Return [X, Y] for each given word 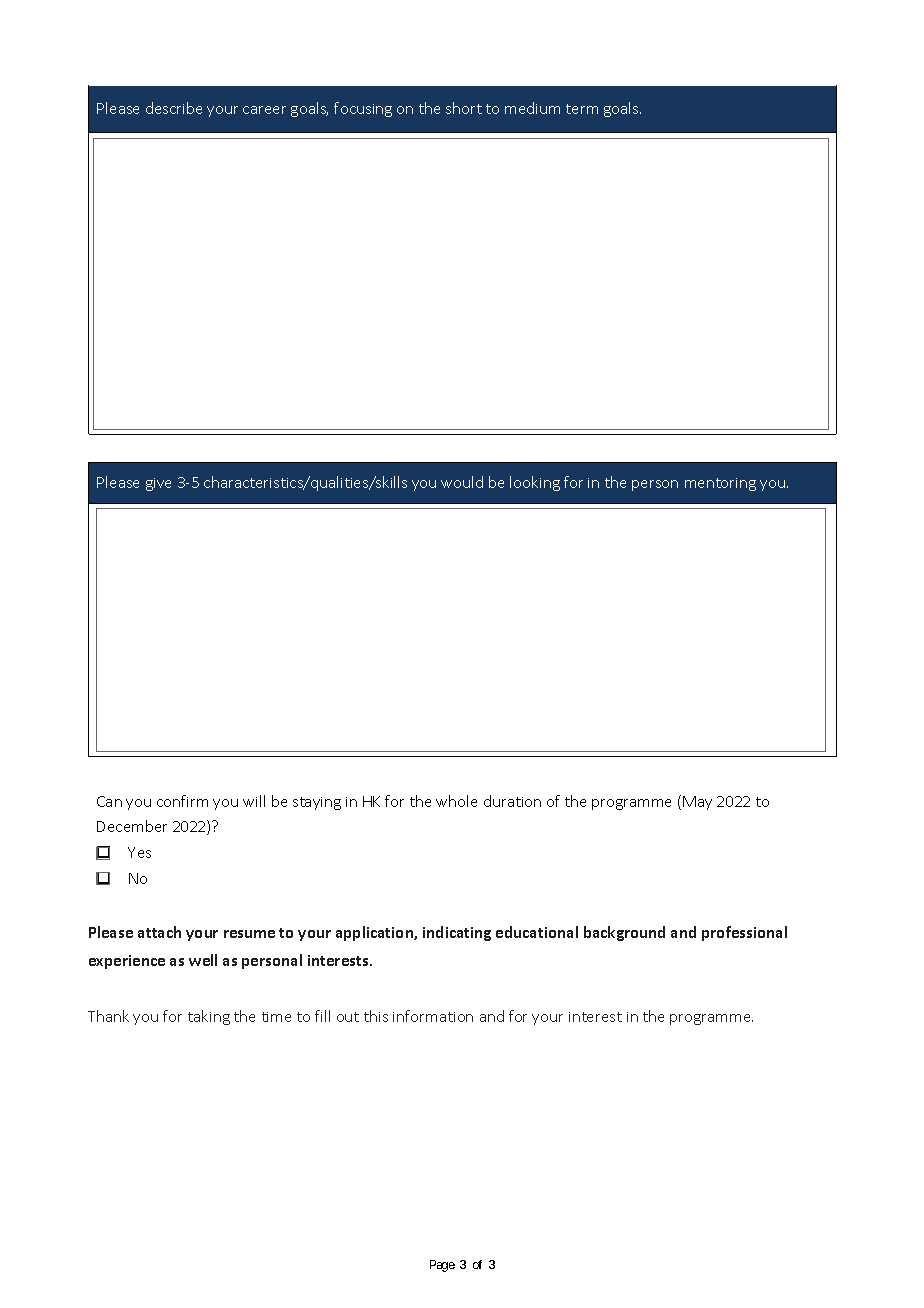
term [582, 109]
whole [456, 801]
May [697, 803]
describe [174, 108]
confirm [182, 801]
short [464, 108]
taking [209, 1017]
